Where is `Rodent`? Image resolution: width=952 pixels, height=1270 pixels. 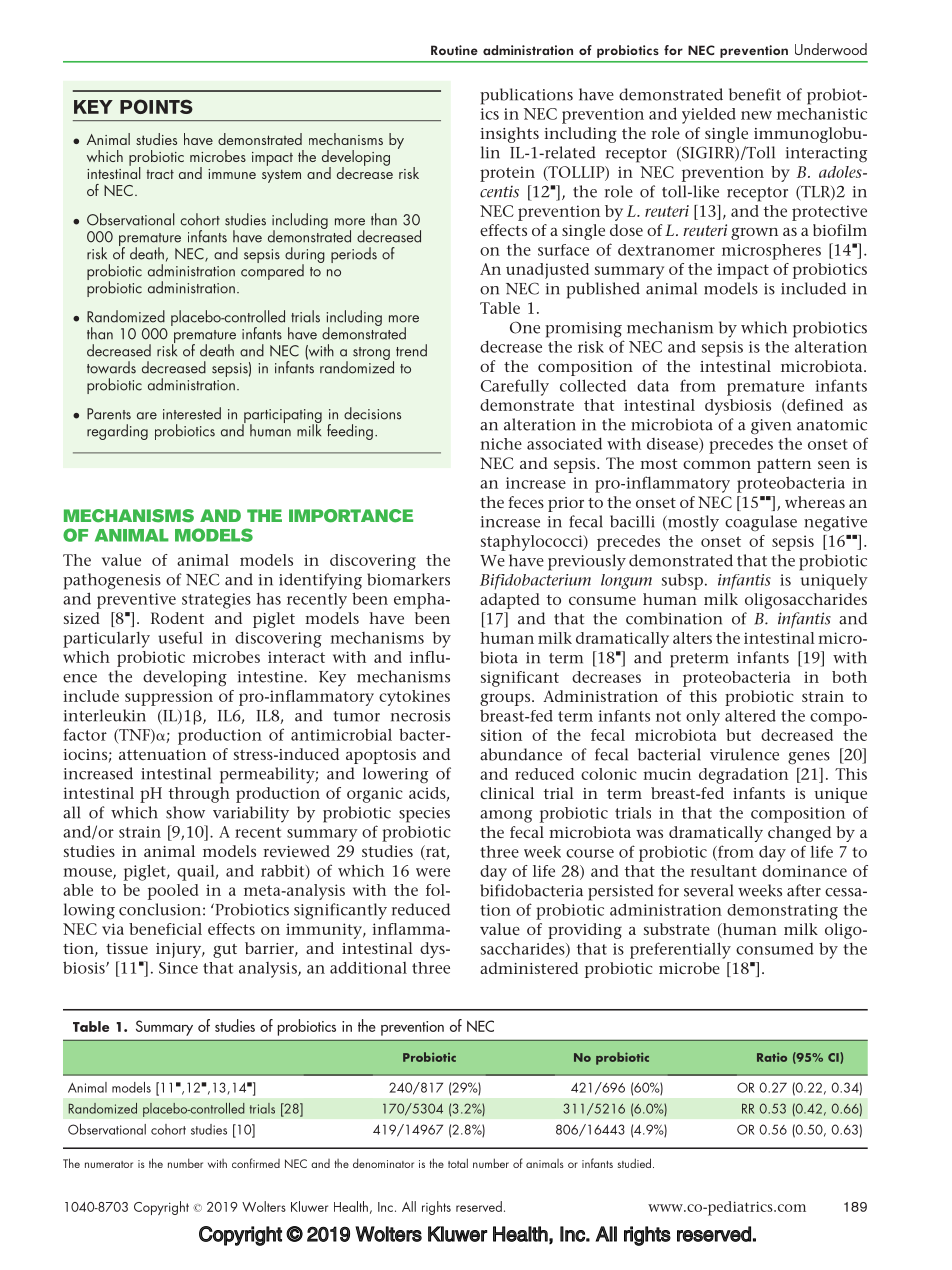
Rodent is located at coordinates (177, 618).
